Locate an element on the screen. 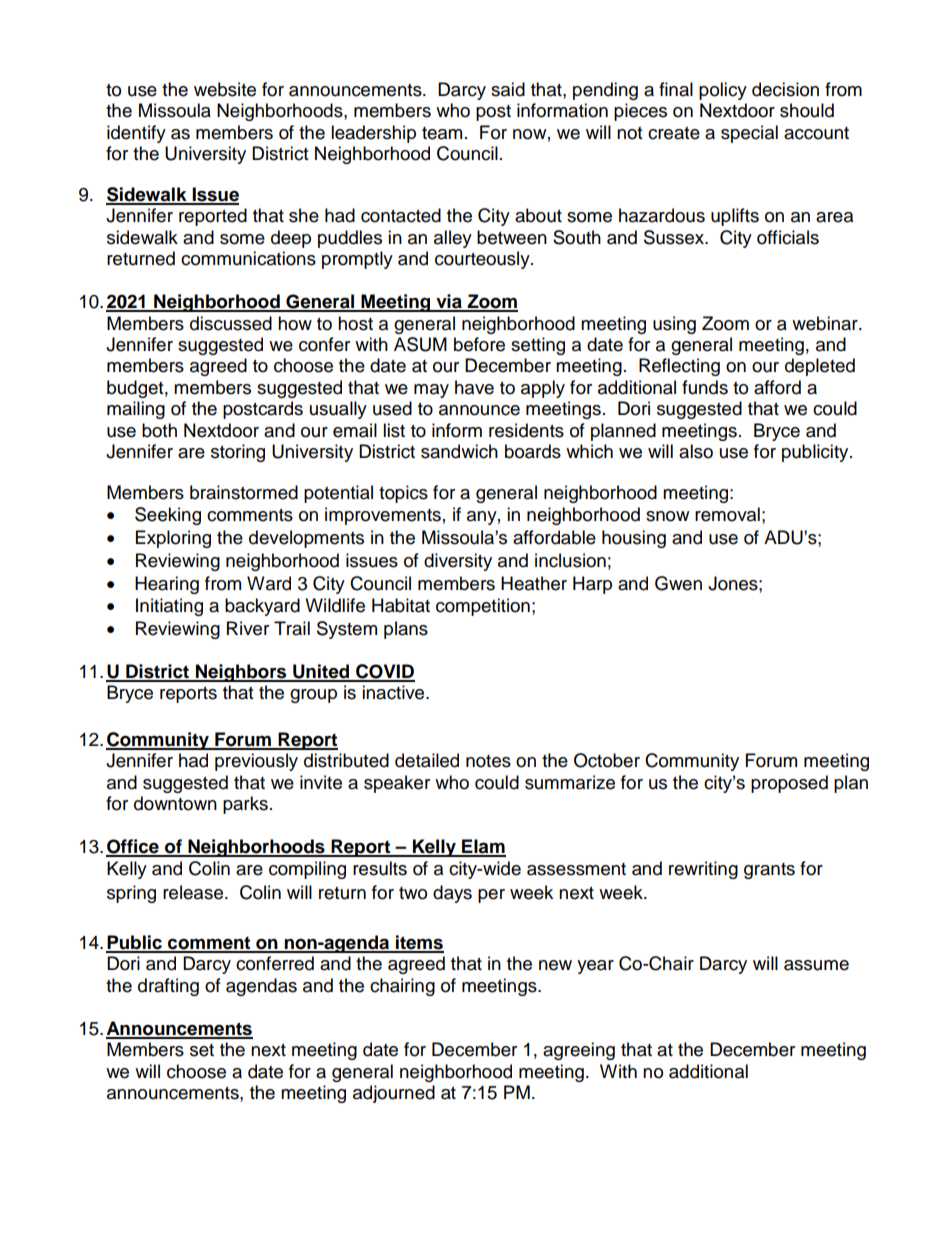 This screenshot has width=952, height=1233. Hearing is located at coordinates (167, 585).
